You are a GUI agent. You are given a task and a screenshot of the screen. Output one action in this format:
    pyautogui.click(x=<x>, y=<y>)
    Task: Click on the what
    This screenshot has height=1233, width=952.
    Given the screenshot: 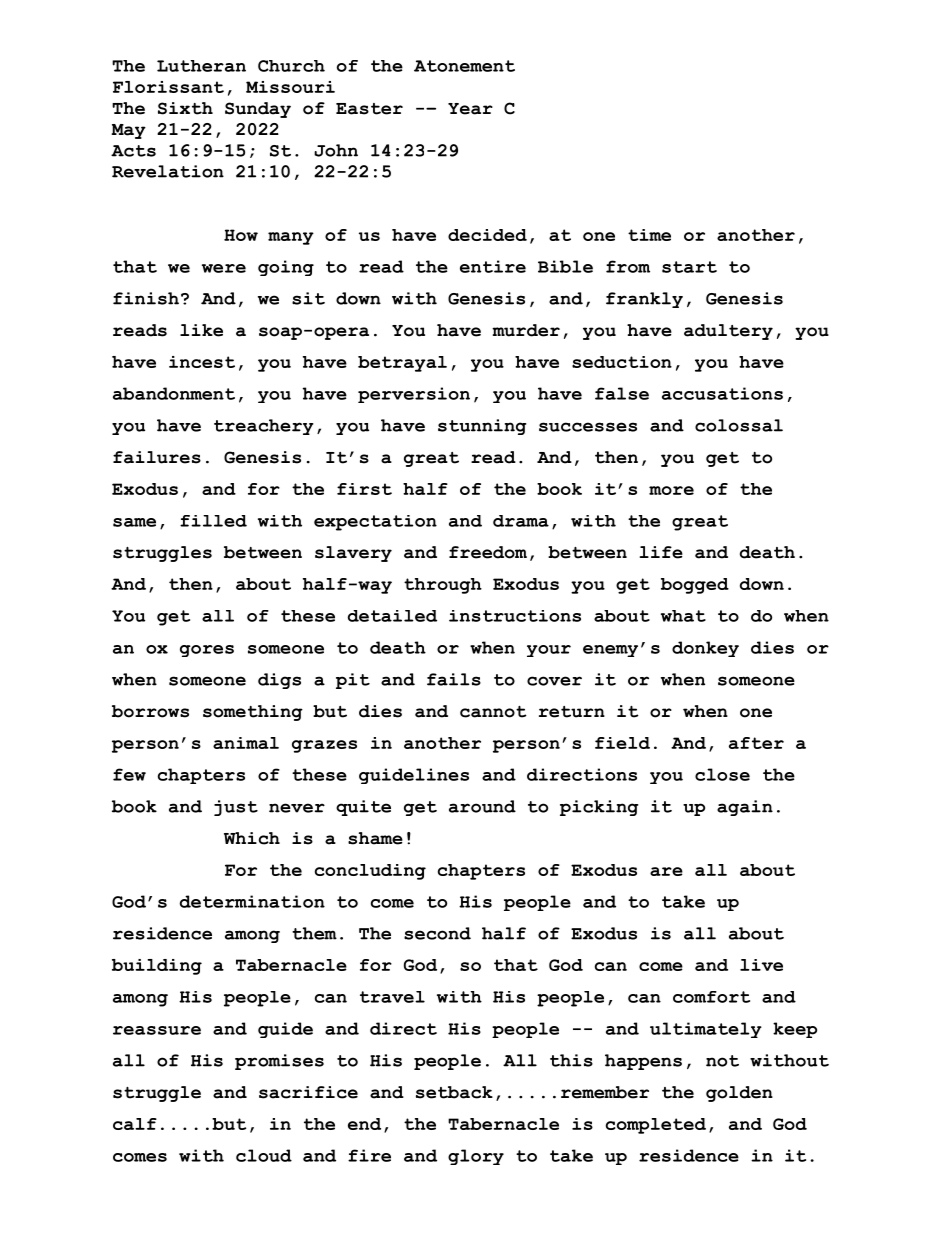 What is the action you would take?
    pyautogui.click(x=683, y=616)
